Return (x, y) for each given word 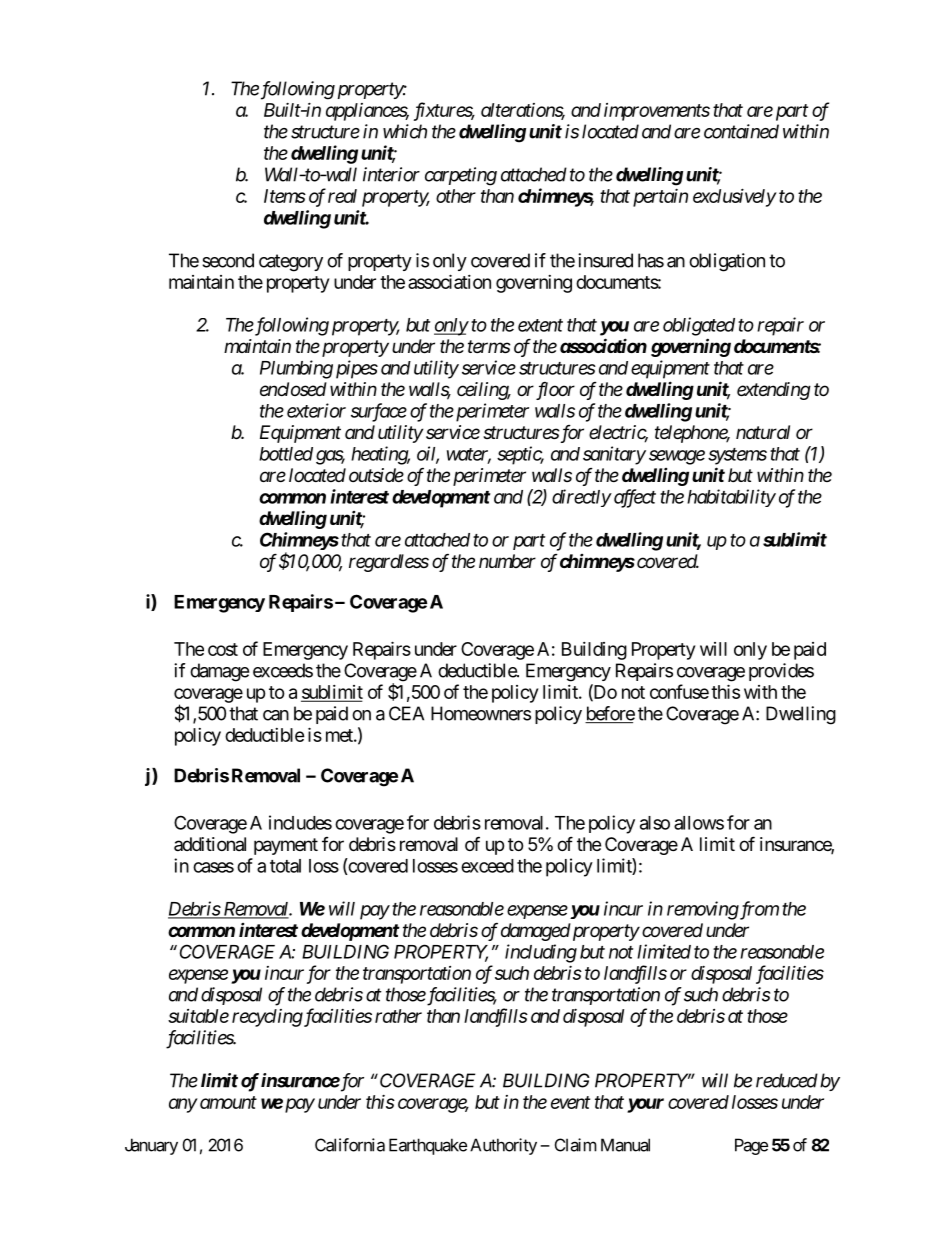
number (507, 561)
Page (751, 1146)
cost (223, 649)
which (405, 131)
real (342, 196)
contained (741, 131)
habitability (731, 498)
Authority (503, 1146)
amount (227, 1102)
